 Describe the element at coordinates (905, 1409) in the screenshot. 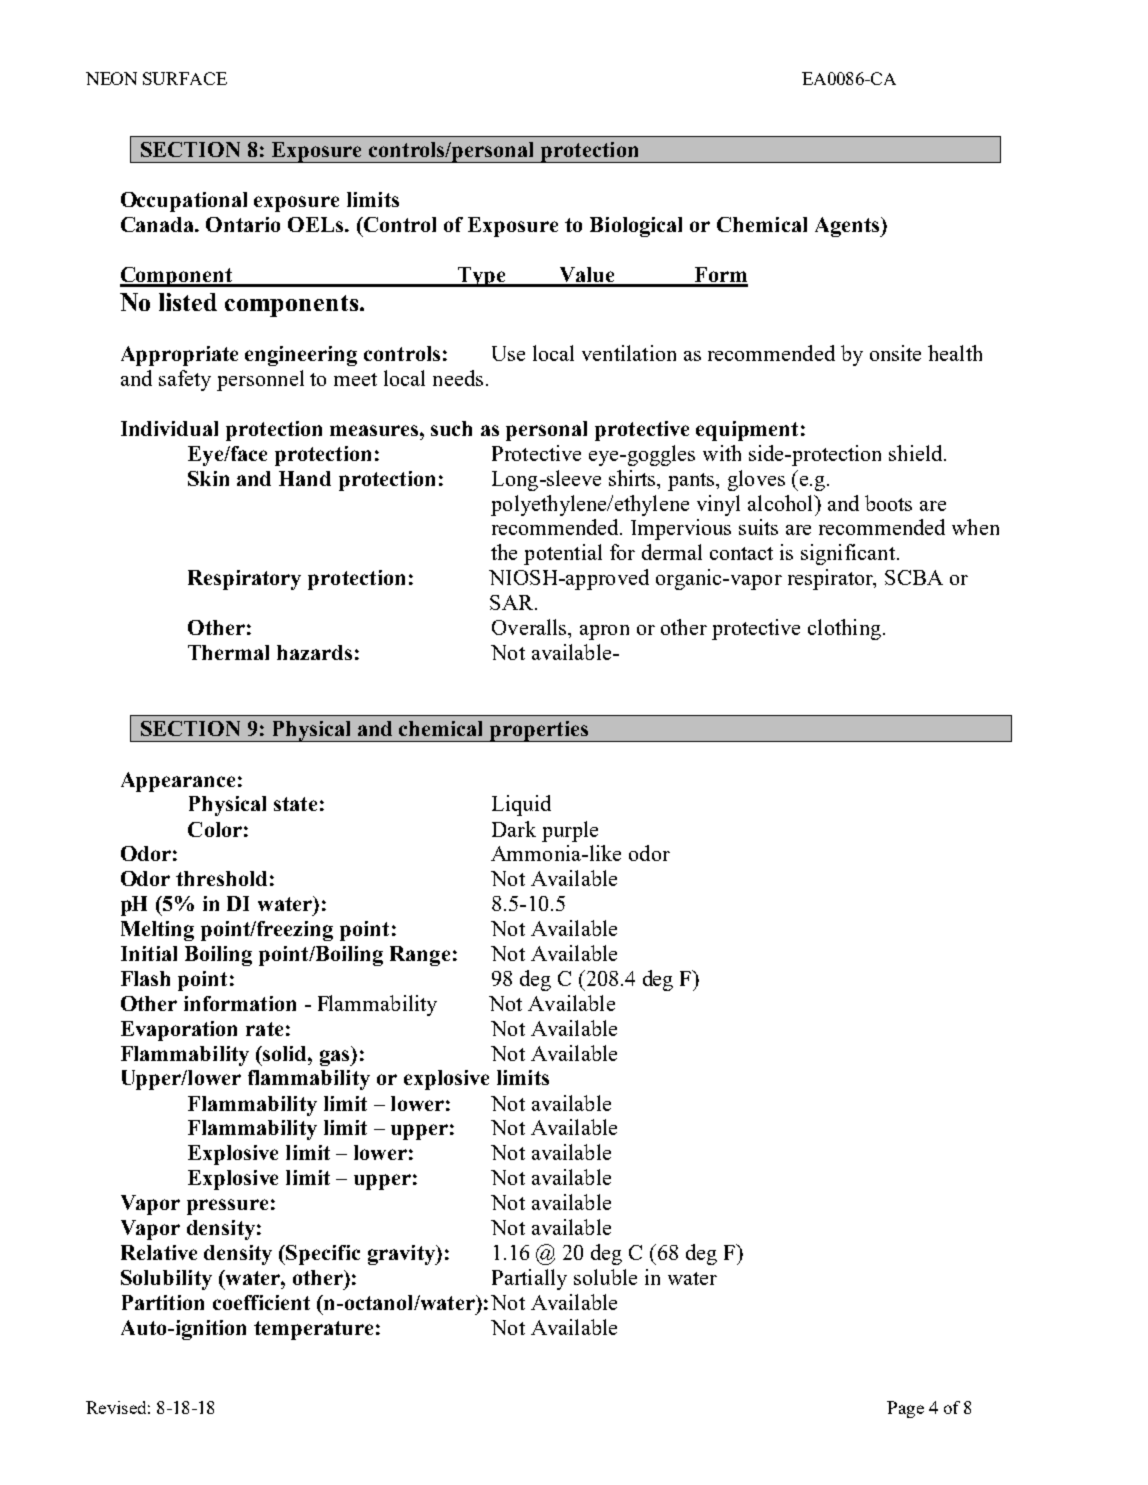

I see `Page` at that location.
